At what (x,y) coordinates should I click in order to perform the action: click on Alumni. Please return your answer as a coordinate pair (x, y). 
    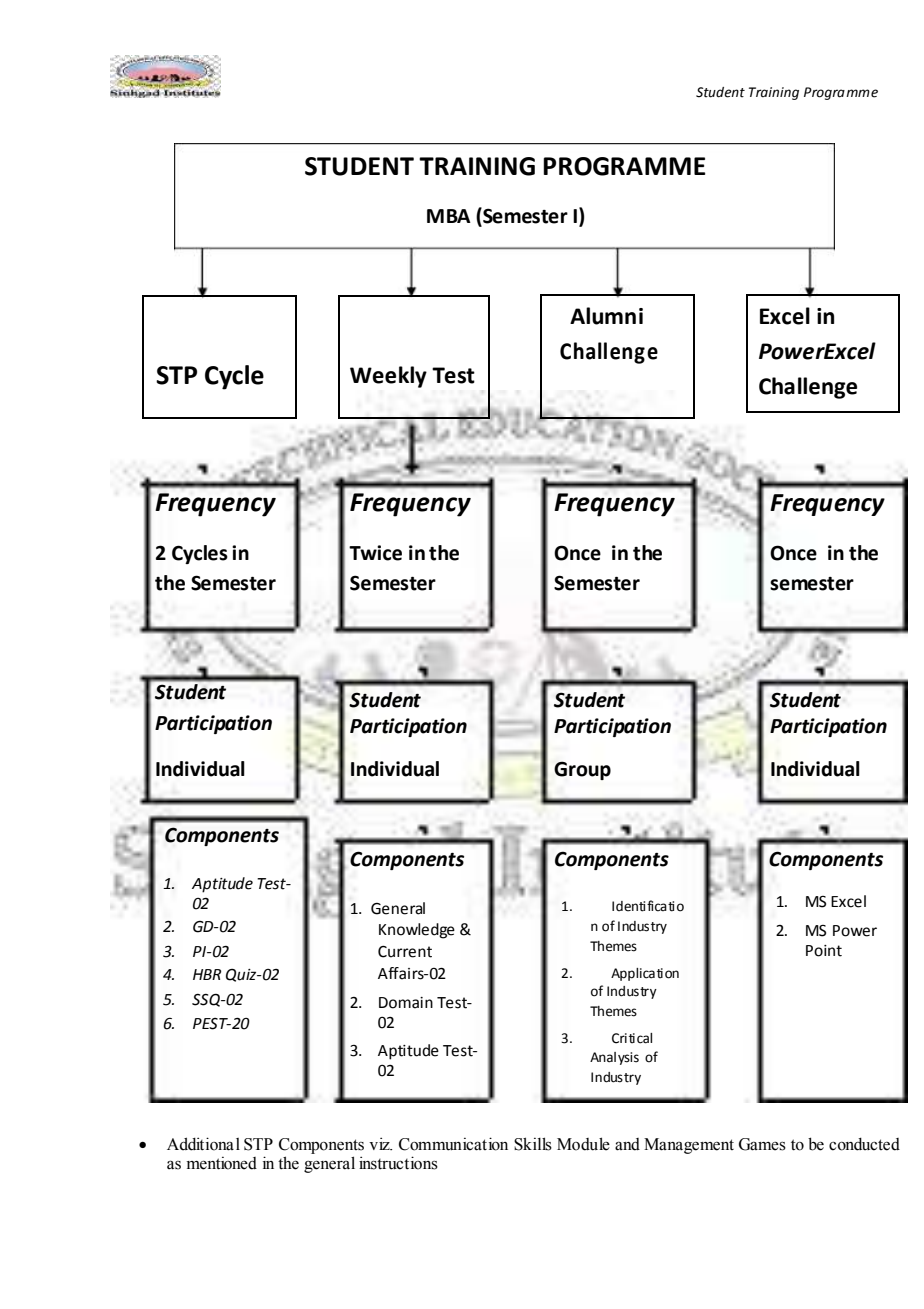
    Looking at the image, I should click on (606, 316).
